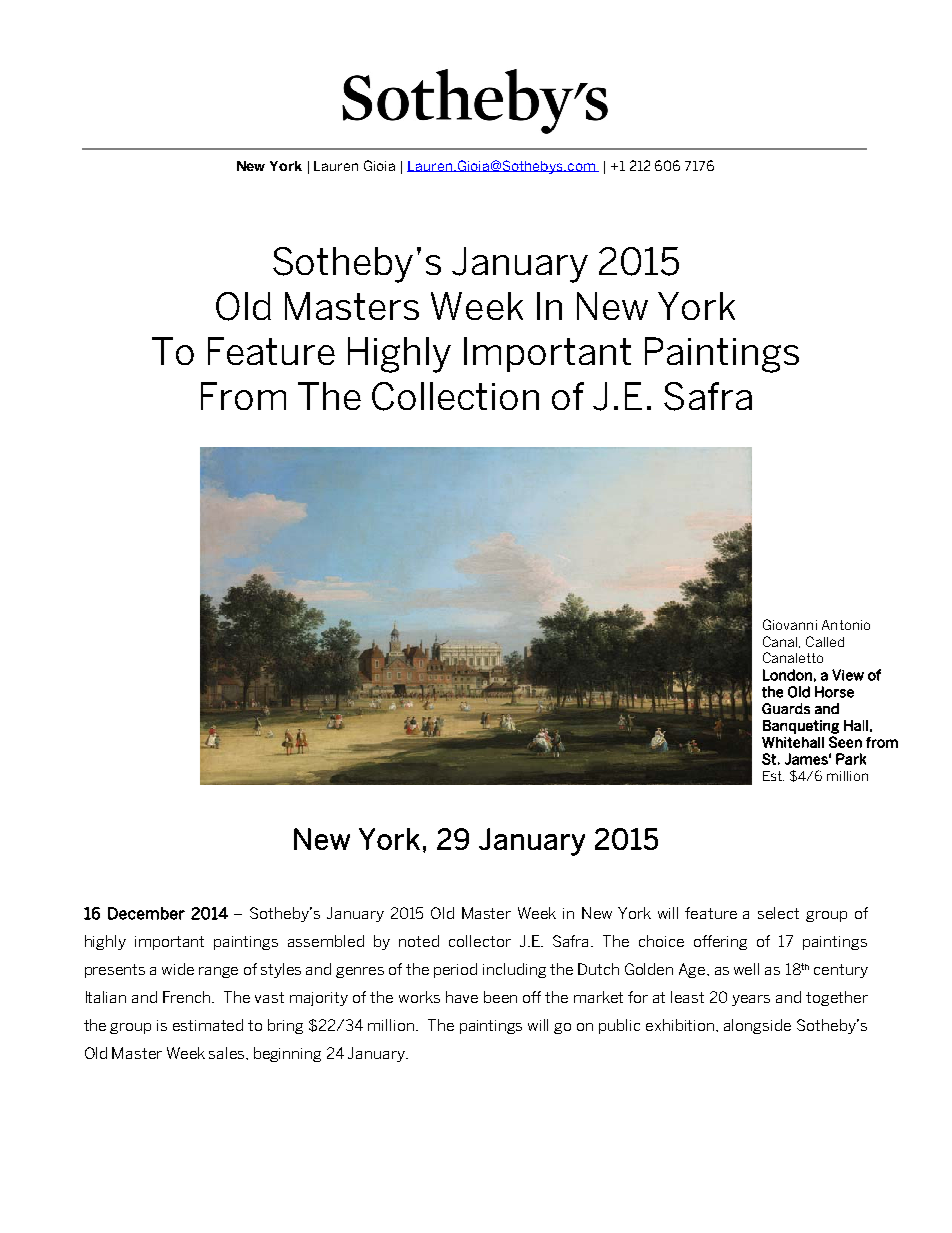 This image has width=952, height=1233. I want to click on Collection, so click(455, 396).
